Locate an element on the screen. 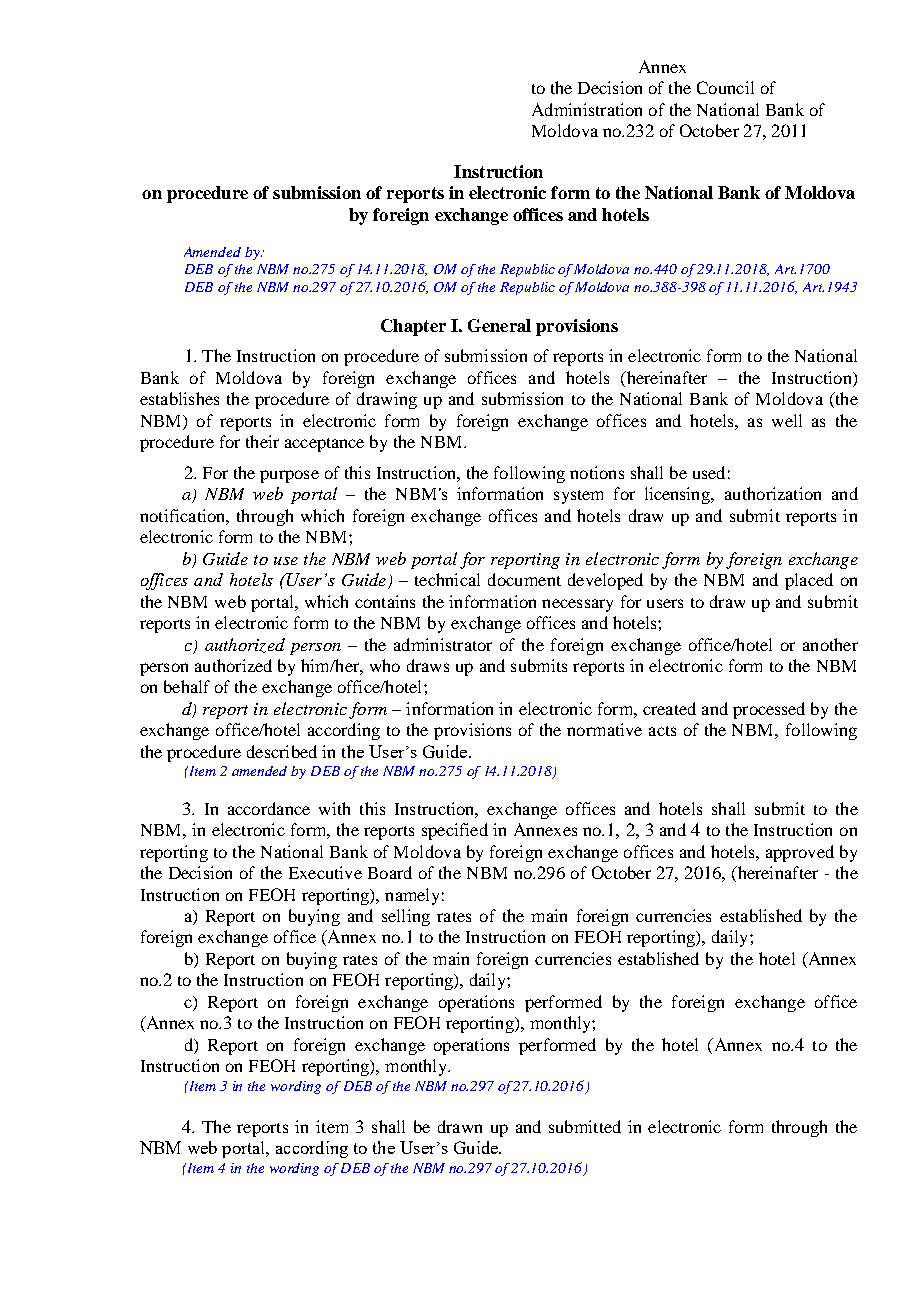 The height and width of the screenshot is (1308, 924). establishes is located at coordinates (179, 398).
